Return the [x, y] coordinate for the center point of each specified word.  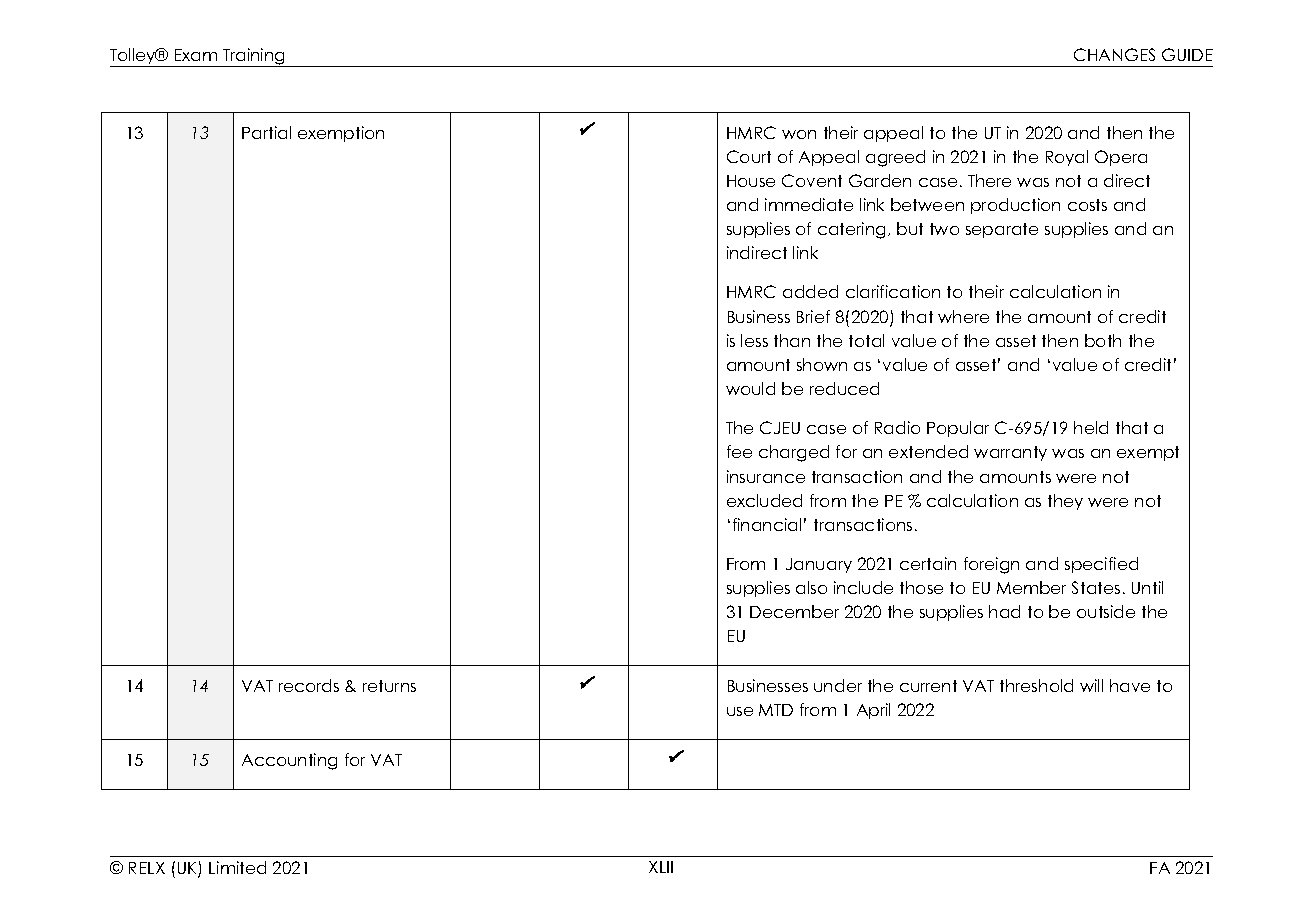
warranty [1010, 453]
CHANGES [1114, 54]
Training [254, 57]
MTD [776, 710]
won [799, 134]
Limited [237, 867]
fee [739, 451]
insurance [766, 476]
